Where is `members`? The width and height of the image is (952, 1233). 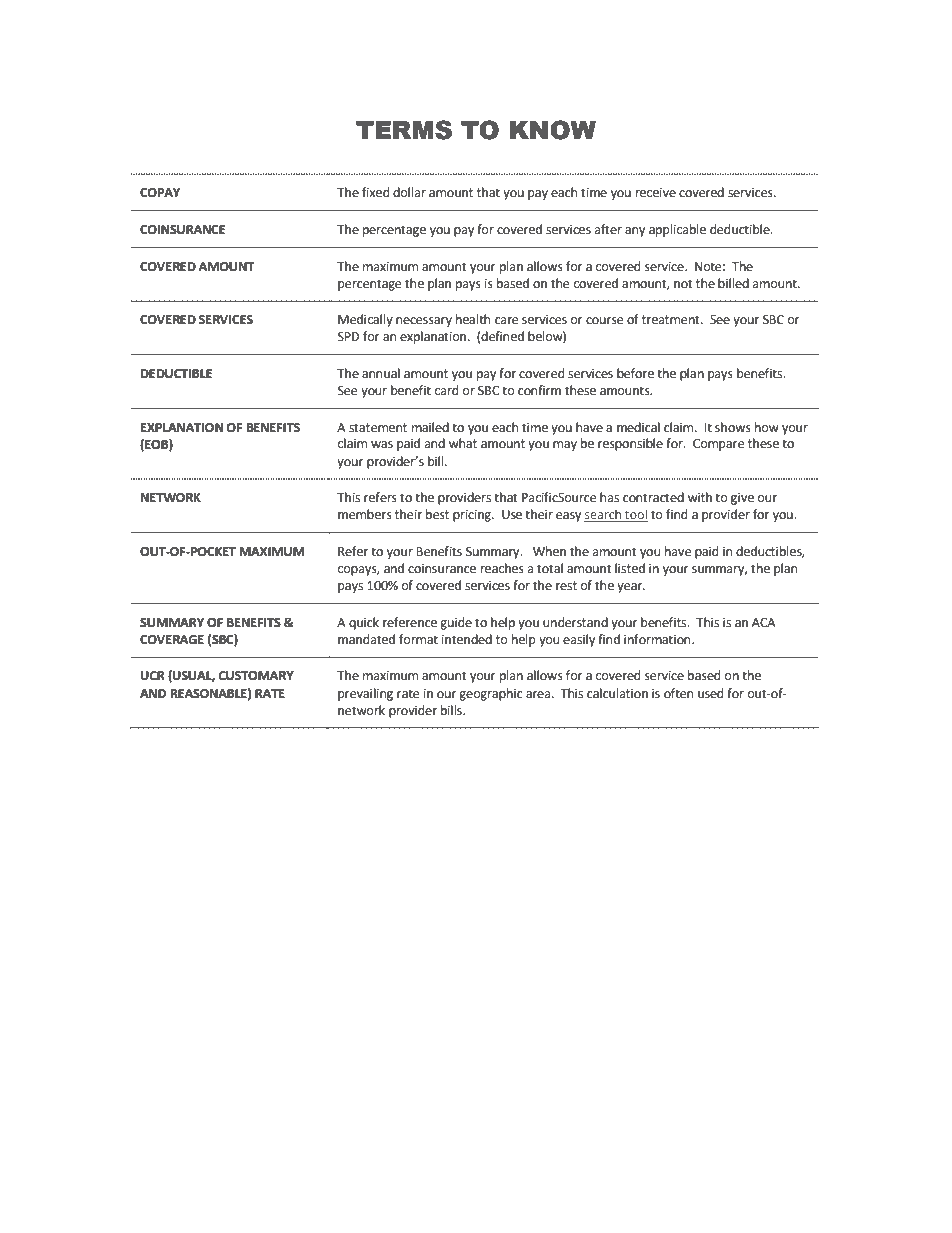
members is located at coordinates (365, 514).
